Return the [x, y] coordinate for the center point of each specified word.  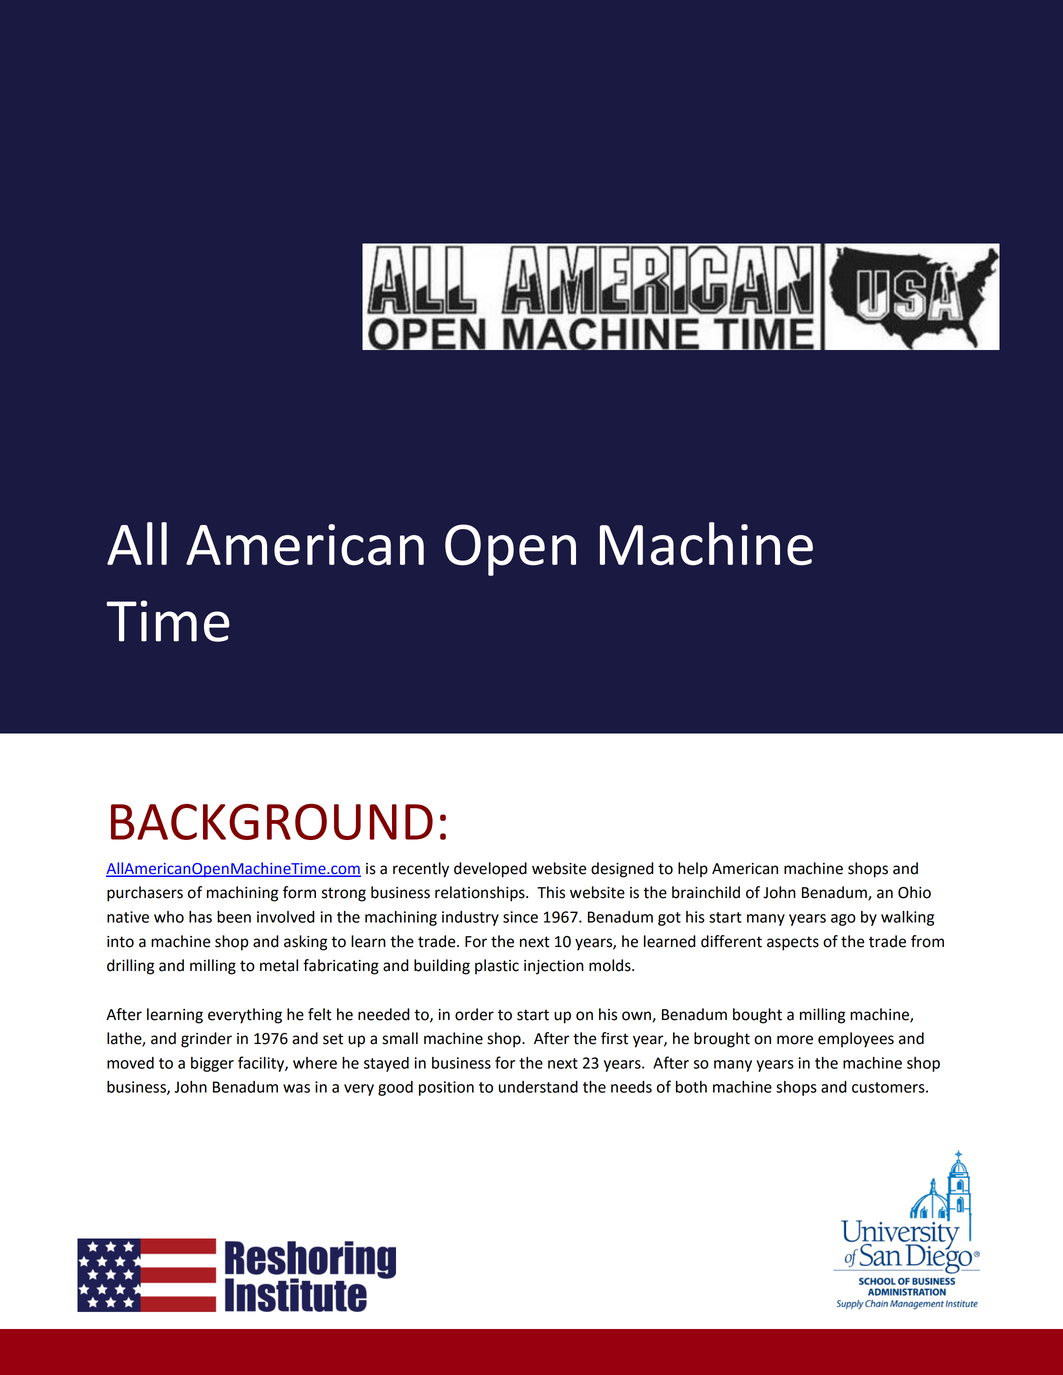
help [693, 870]
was [296, 1088]
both [691, 1087]
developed [490, 870]
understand [538, 1087]
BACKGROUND [272, 822]
